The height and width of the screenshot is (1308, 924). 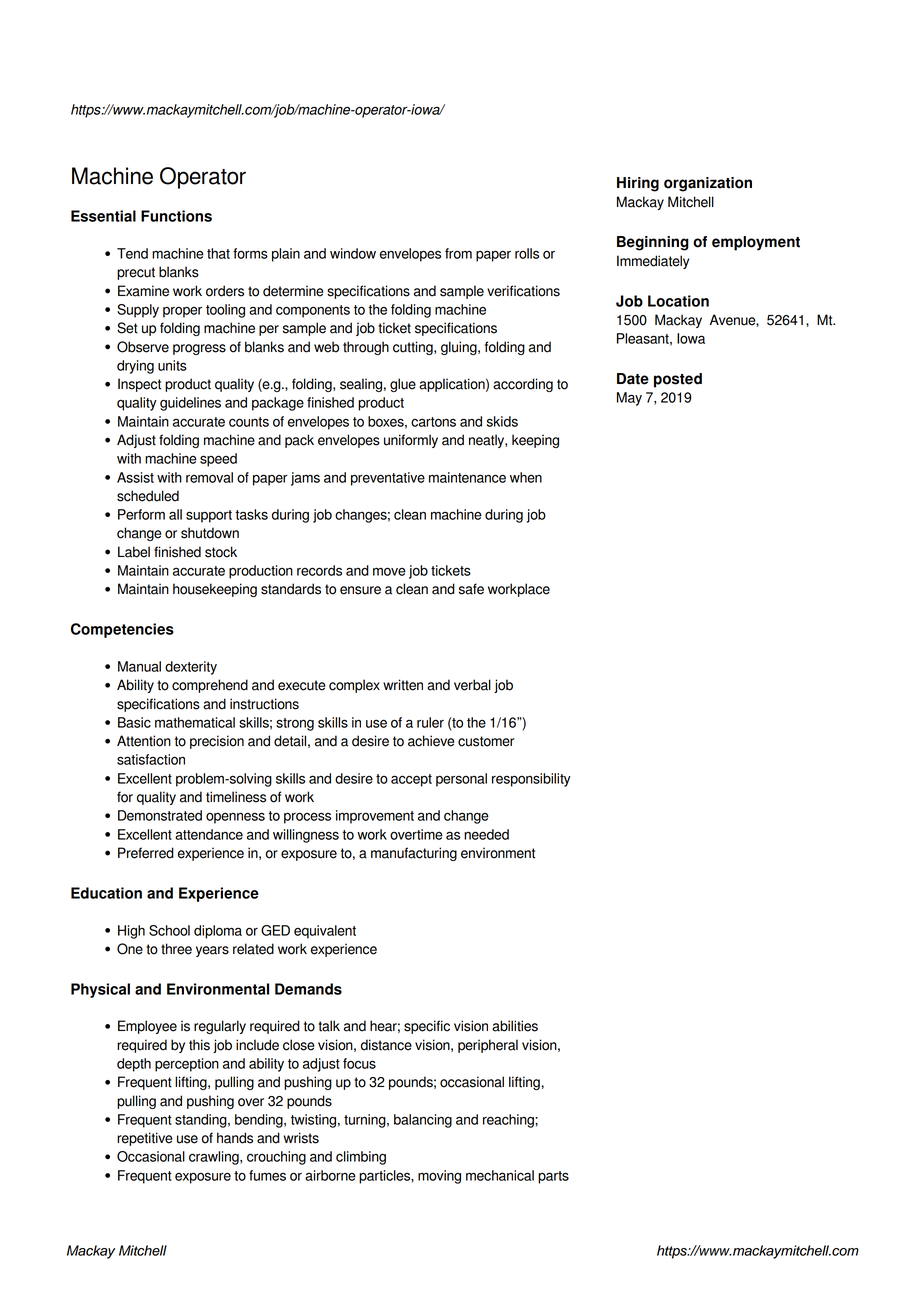 What do you see at coordinates (458, 253) in the screenshot?
I see `from` at bounding box center [458, 253].
